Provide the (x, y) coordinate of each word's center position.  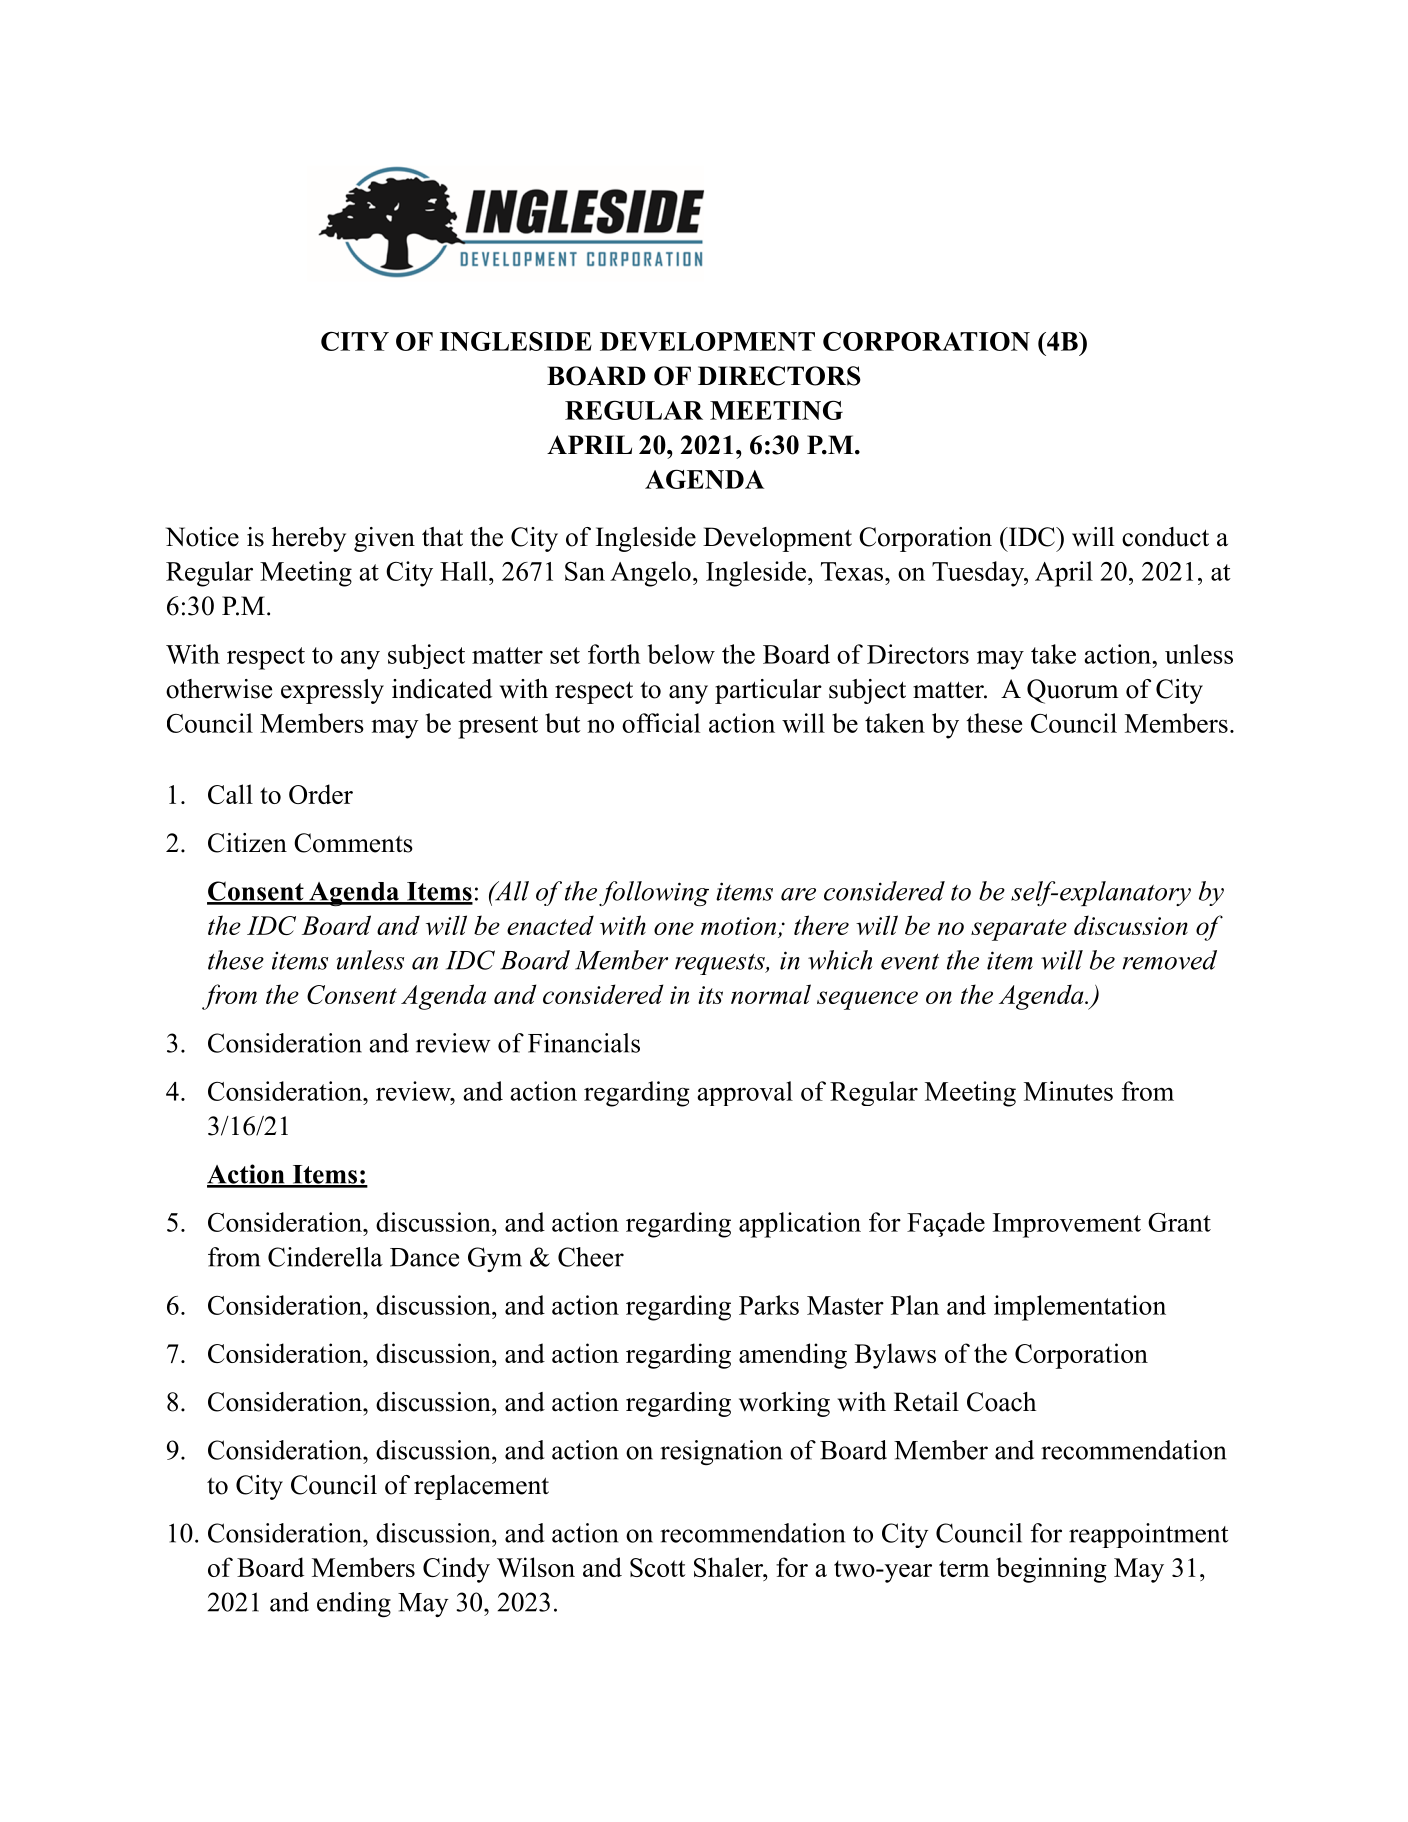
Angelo (650, 574)
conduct (1165, 537)
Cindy (456, 1570)
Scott (658, 1567)
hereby (309, 539)
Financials (584, 1043)
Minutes (1068, 1091)
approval (745, 1093)
